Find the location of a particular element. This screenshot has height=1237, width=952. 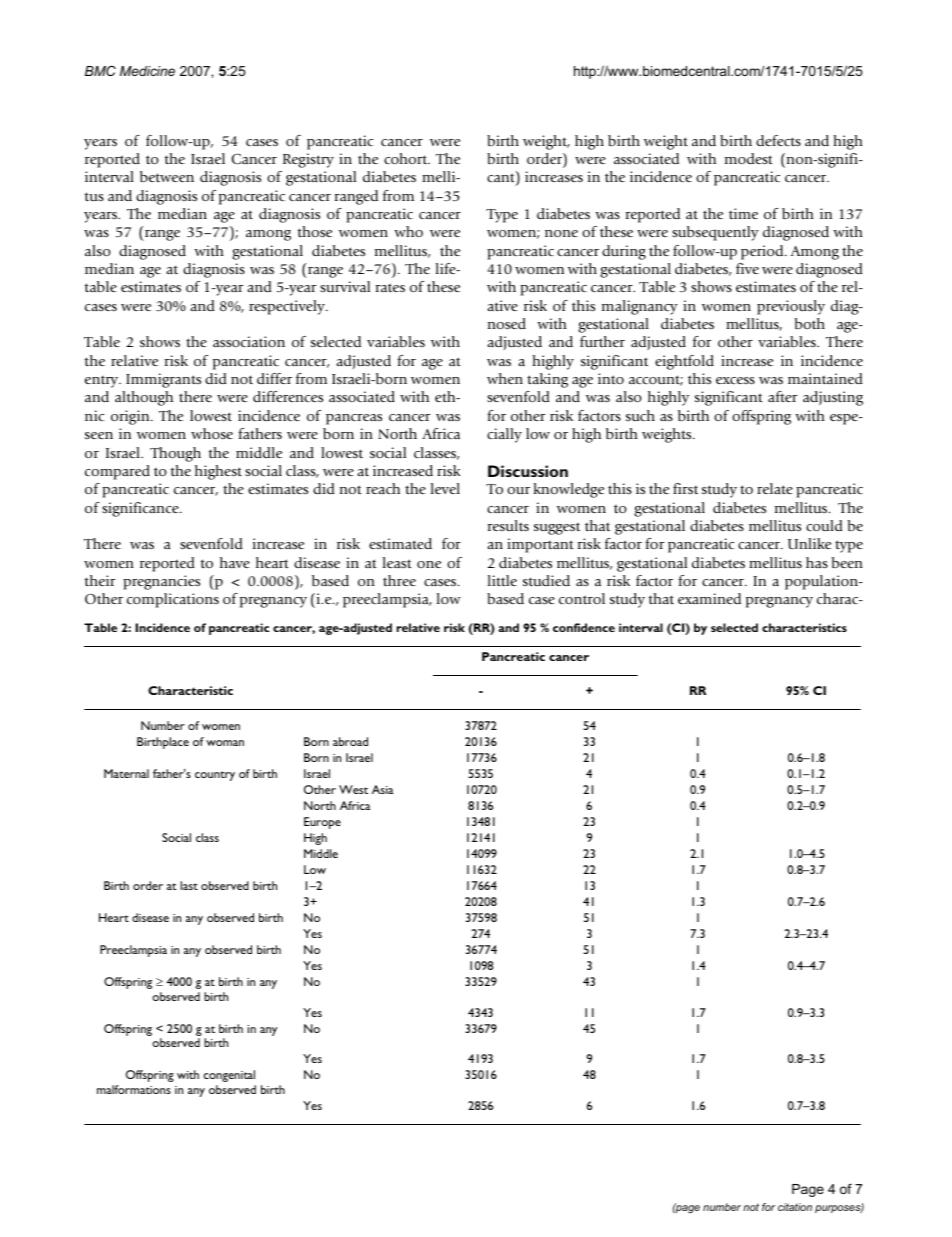

defects is located at coordinates (778, 140).
